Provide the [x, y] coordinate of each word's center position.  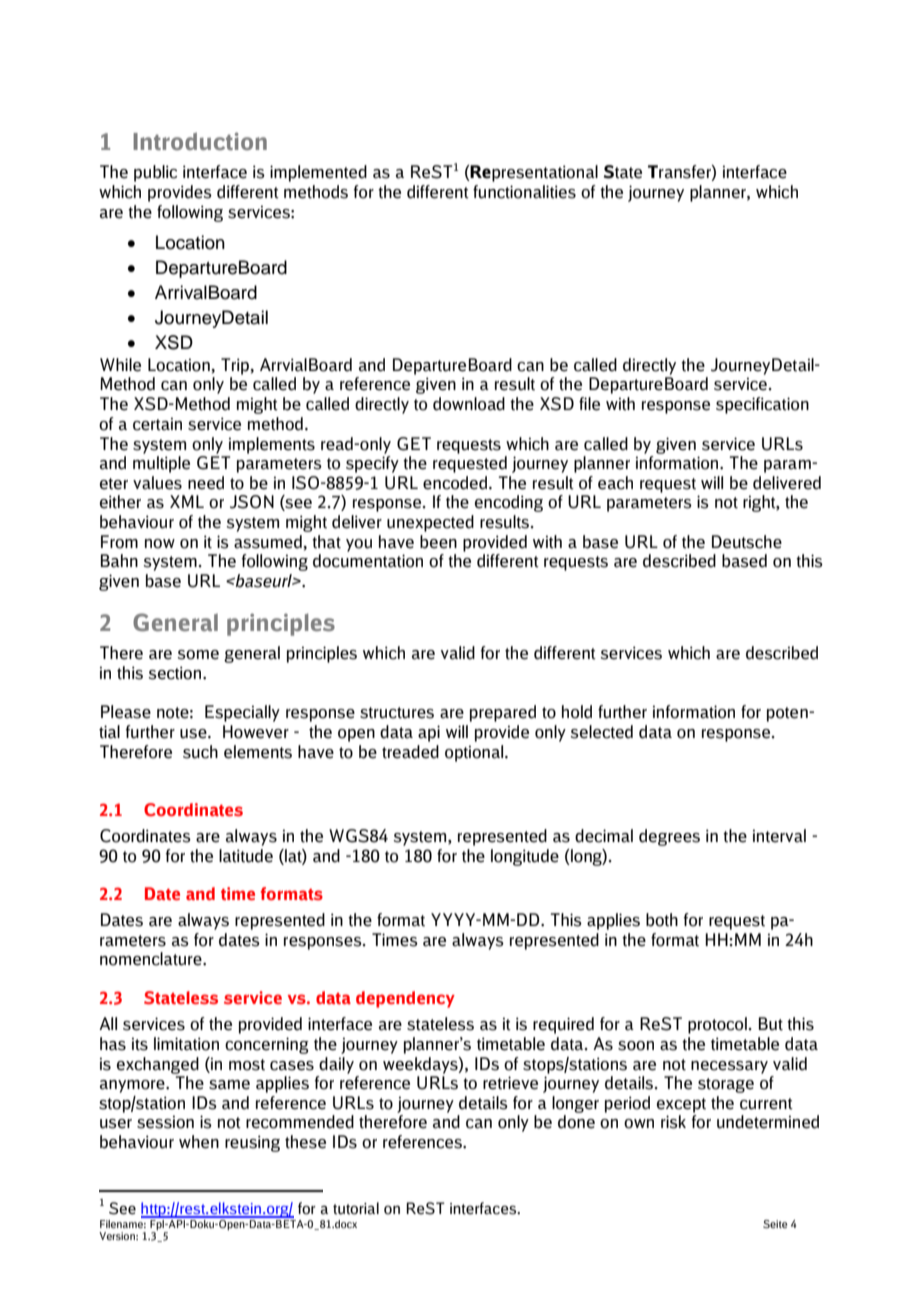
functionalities [524, 192]
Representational [533, 173]
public [155, 173]
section [176, 673]
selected [602, 732]
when [199, 1142]
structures [397, 713]
